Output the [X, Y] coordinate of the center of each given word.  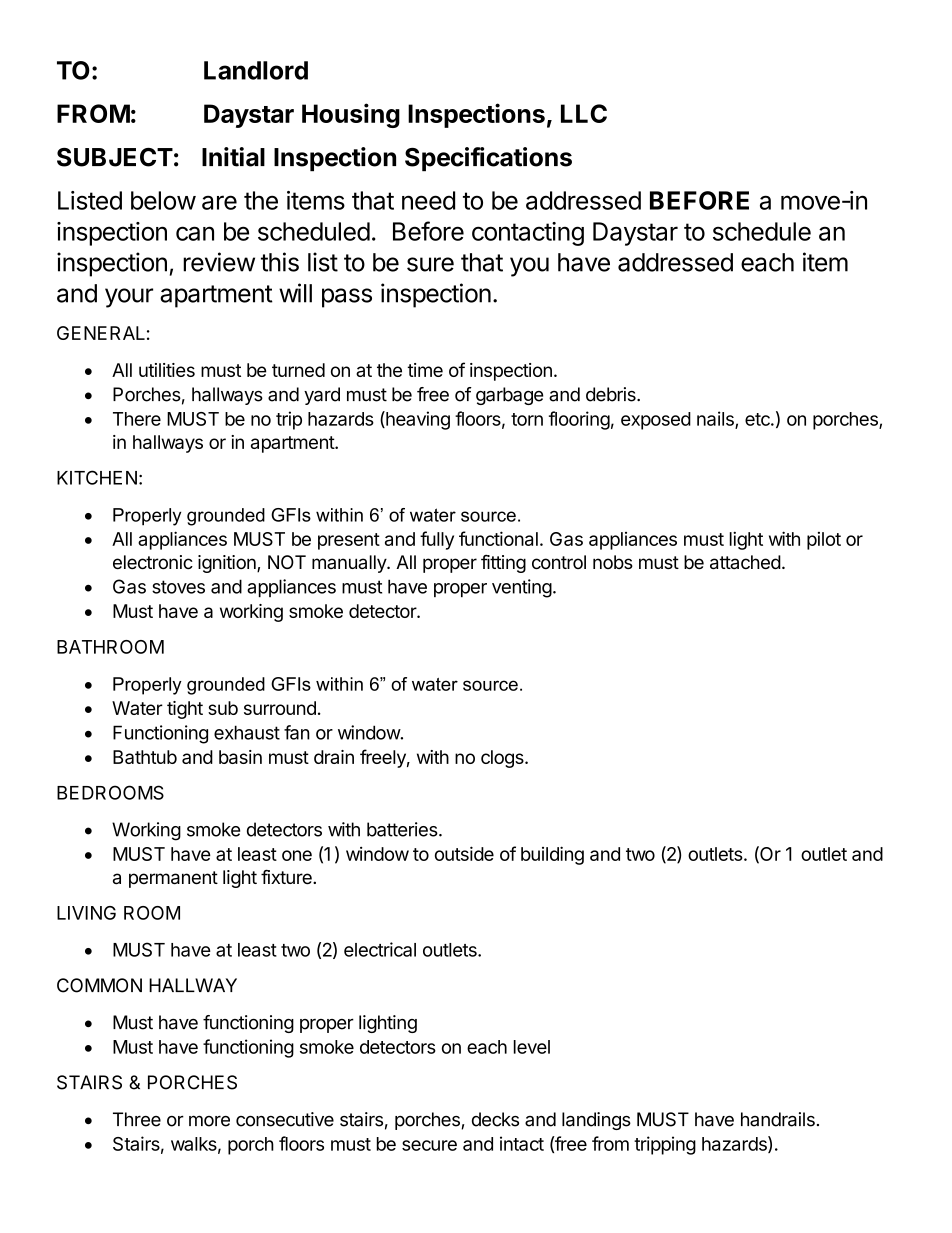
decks [495, 1119]
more [209, 1121]
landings [596, 1121]
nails [716, 419]
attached [745, 562]
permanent [173, 879]
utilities [167, 370]
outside [464, 853]
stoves [178, 587]
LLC [584, 113]
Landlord [256, 70]
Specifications [488, 159]
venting [522, 588]
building [552, 855]
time [425, 370]
